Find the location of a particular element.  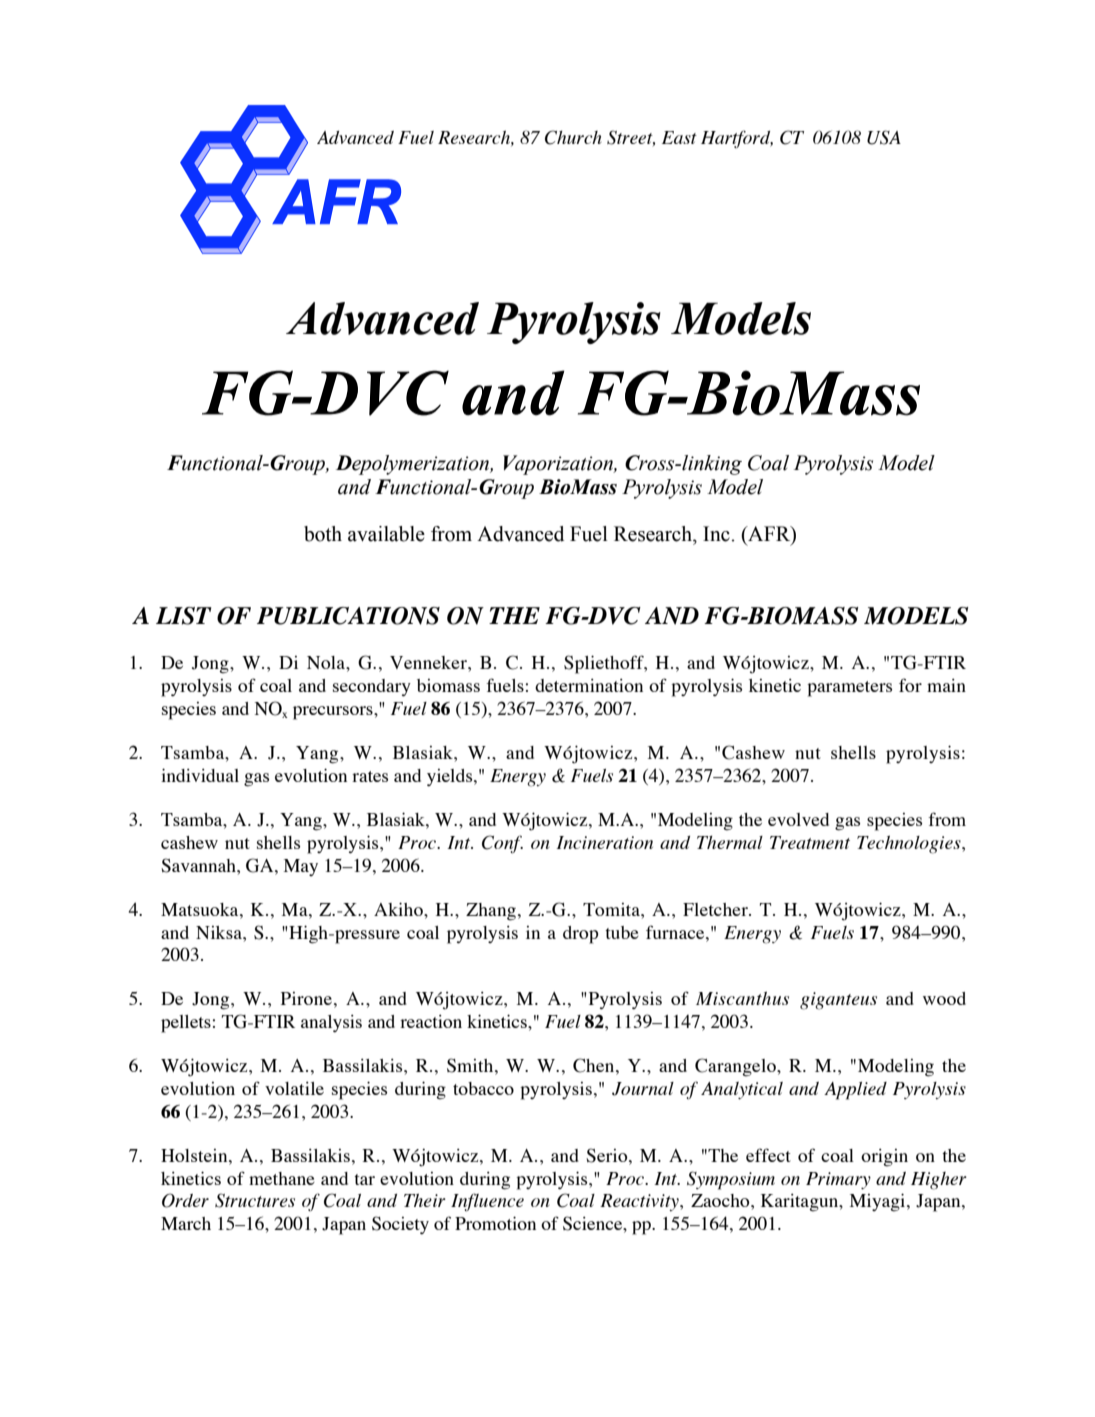

Church is located at coordinates (573, 137).
